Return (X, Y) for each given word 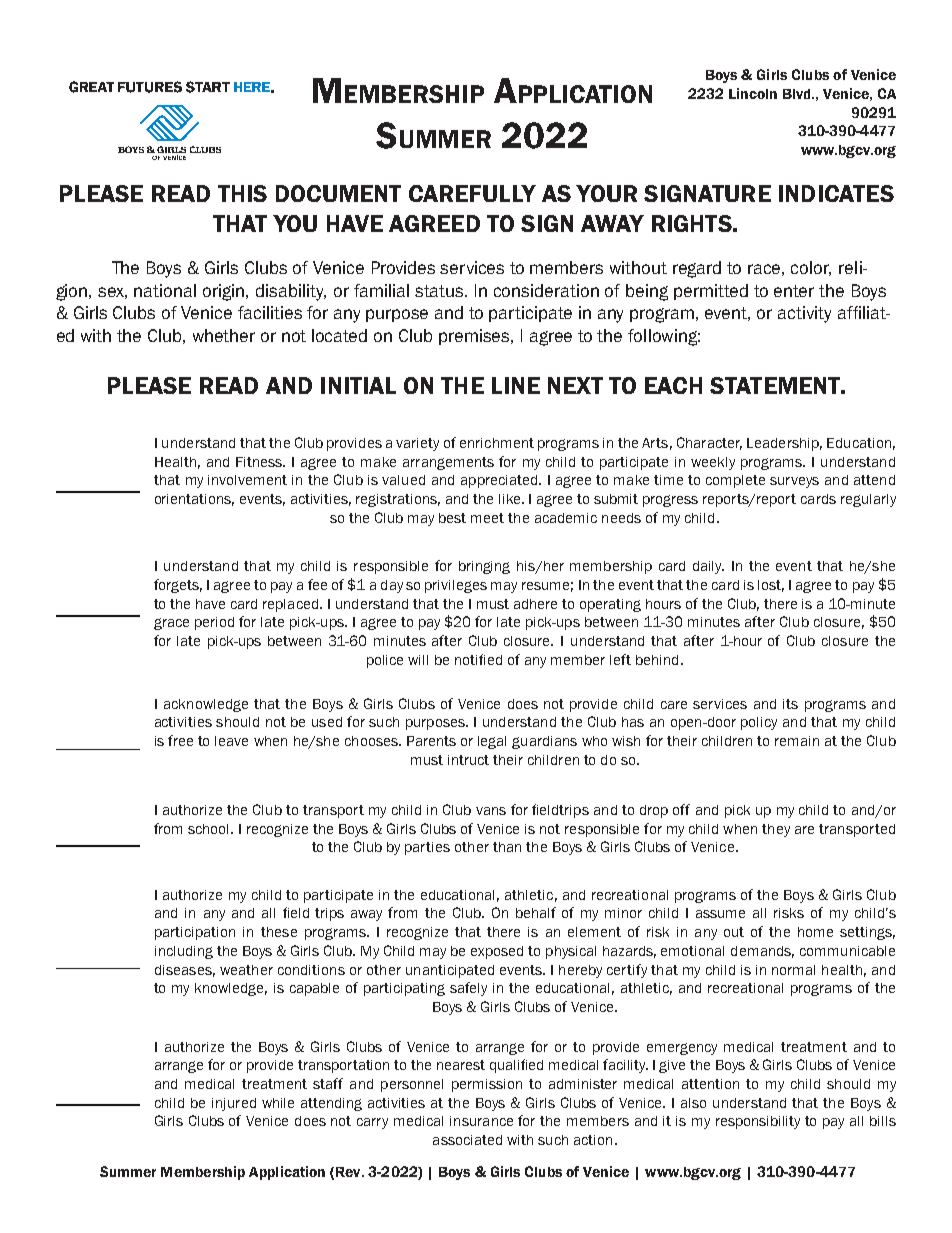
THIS (242, 193)
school (210, 829)
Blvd (798, 94)
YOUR (606, 193)
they (776, 830)
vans (491, 811)
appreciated (500, 481)
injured (234, 1104)
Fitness (260, 462)
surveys (794, 482)
